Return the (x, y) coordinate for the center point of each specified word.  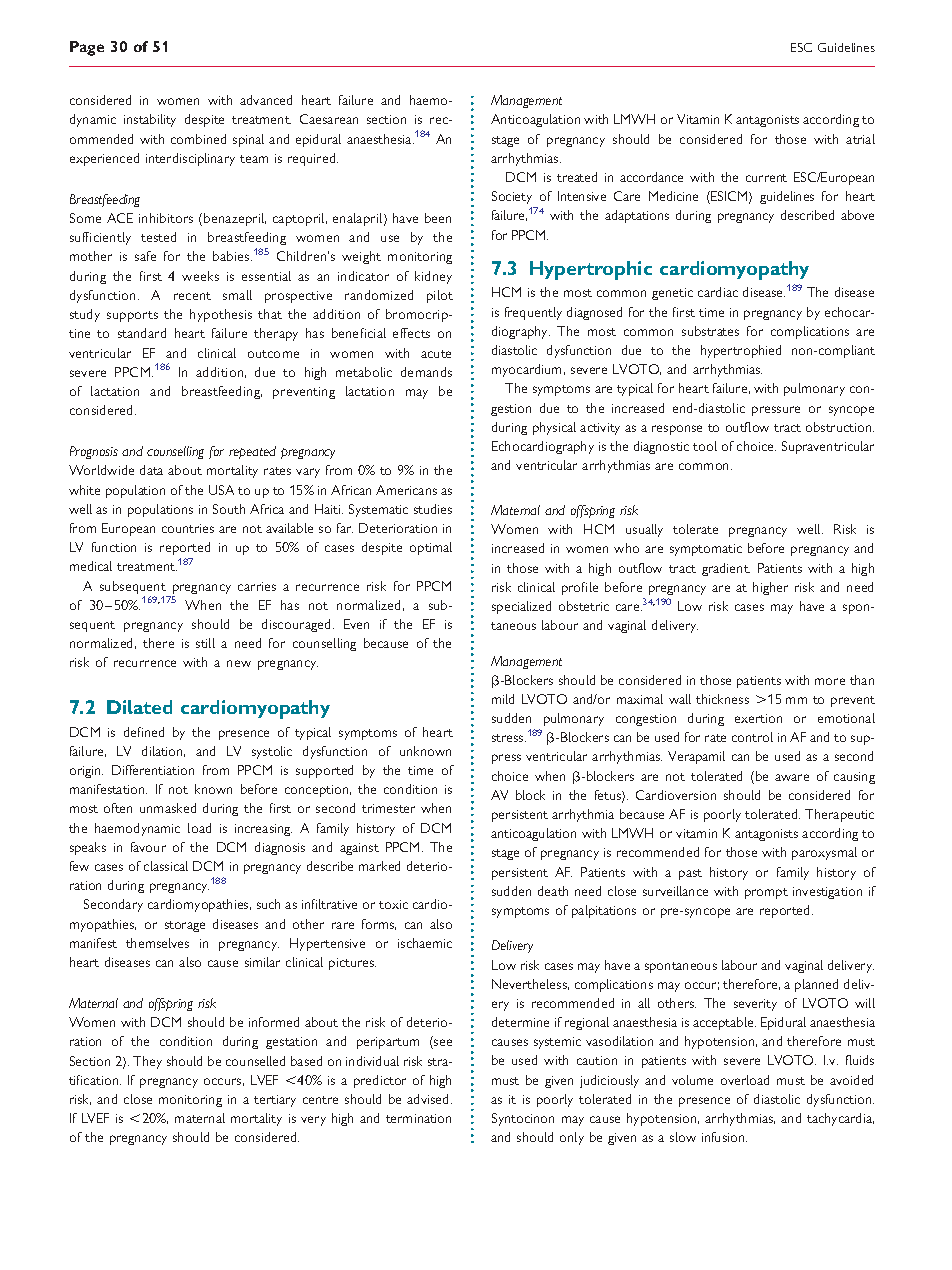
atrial (860, 139)
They (147, 1062)
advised (429, 1099)
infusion (724, 1137)
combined (198, 139)
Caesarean (329, 119)
